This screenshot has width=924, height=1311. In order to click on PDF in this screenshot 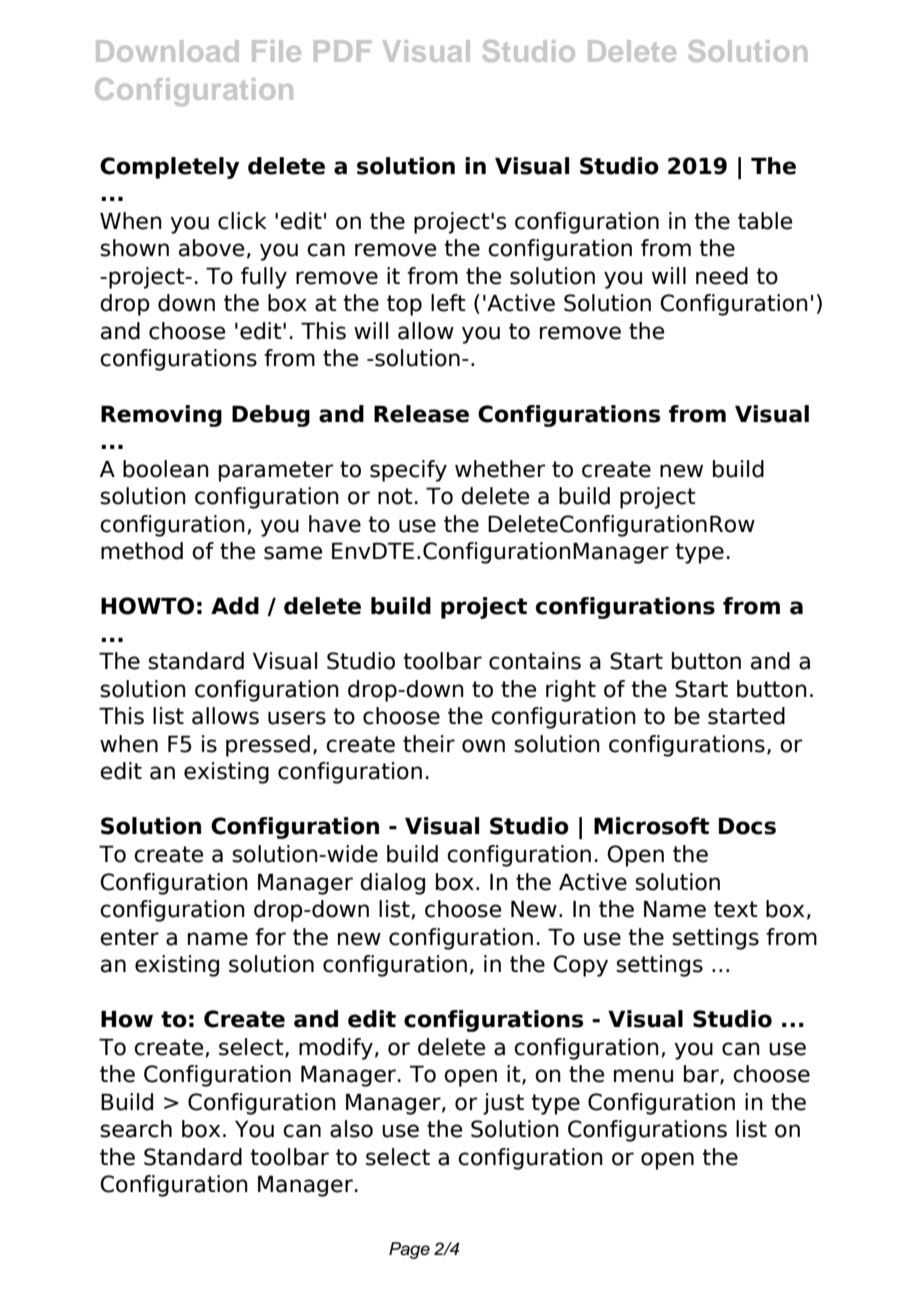, I will do `click(343, 51)`.
